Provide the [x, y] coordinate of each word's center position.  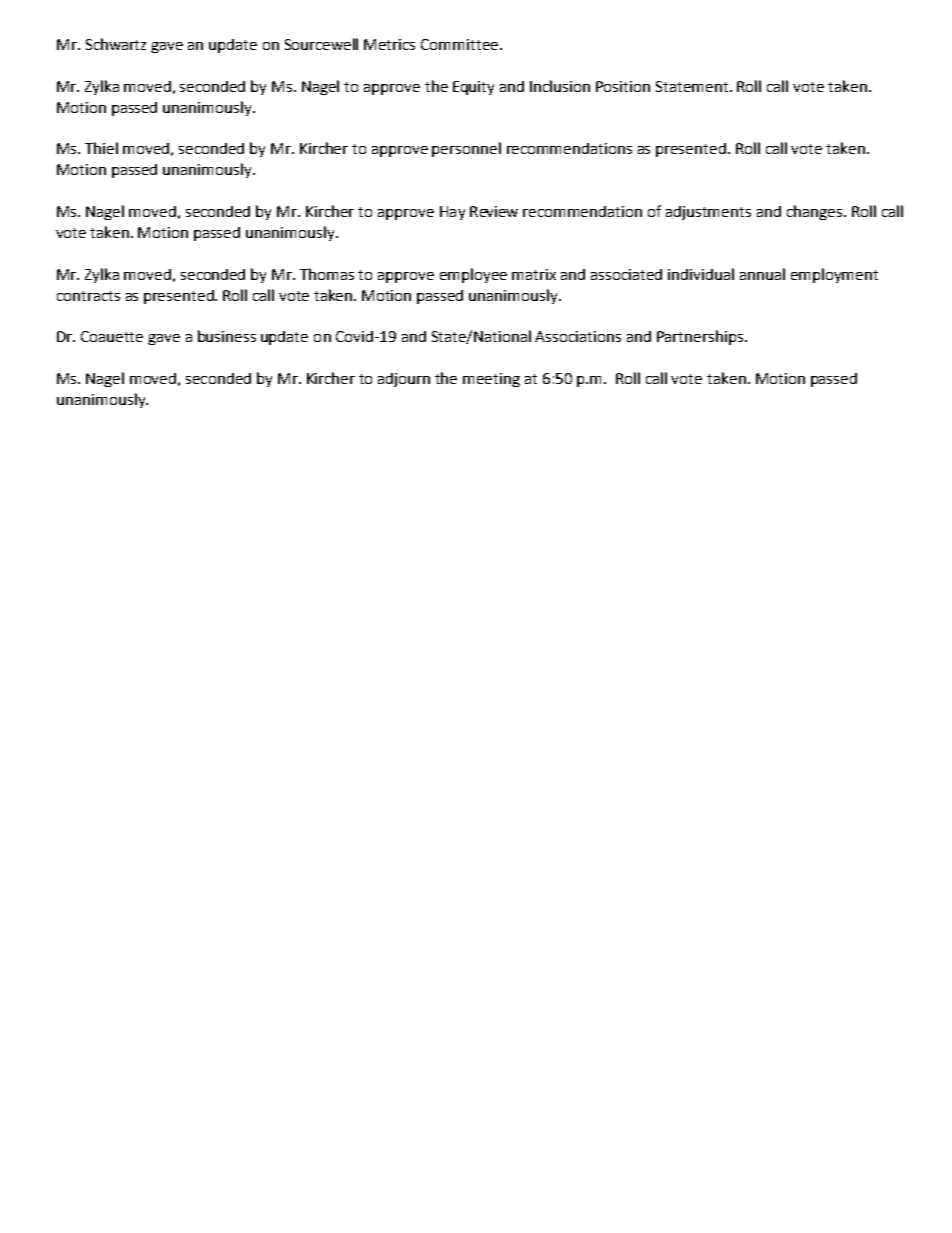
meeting [491, 380]
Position [623, 86]
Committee [459, 44]
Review [494, 211]
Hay [452, 213]
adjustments [708, 213]
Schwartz [116, 44]
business [227, 336]
